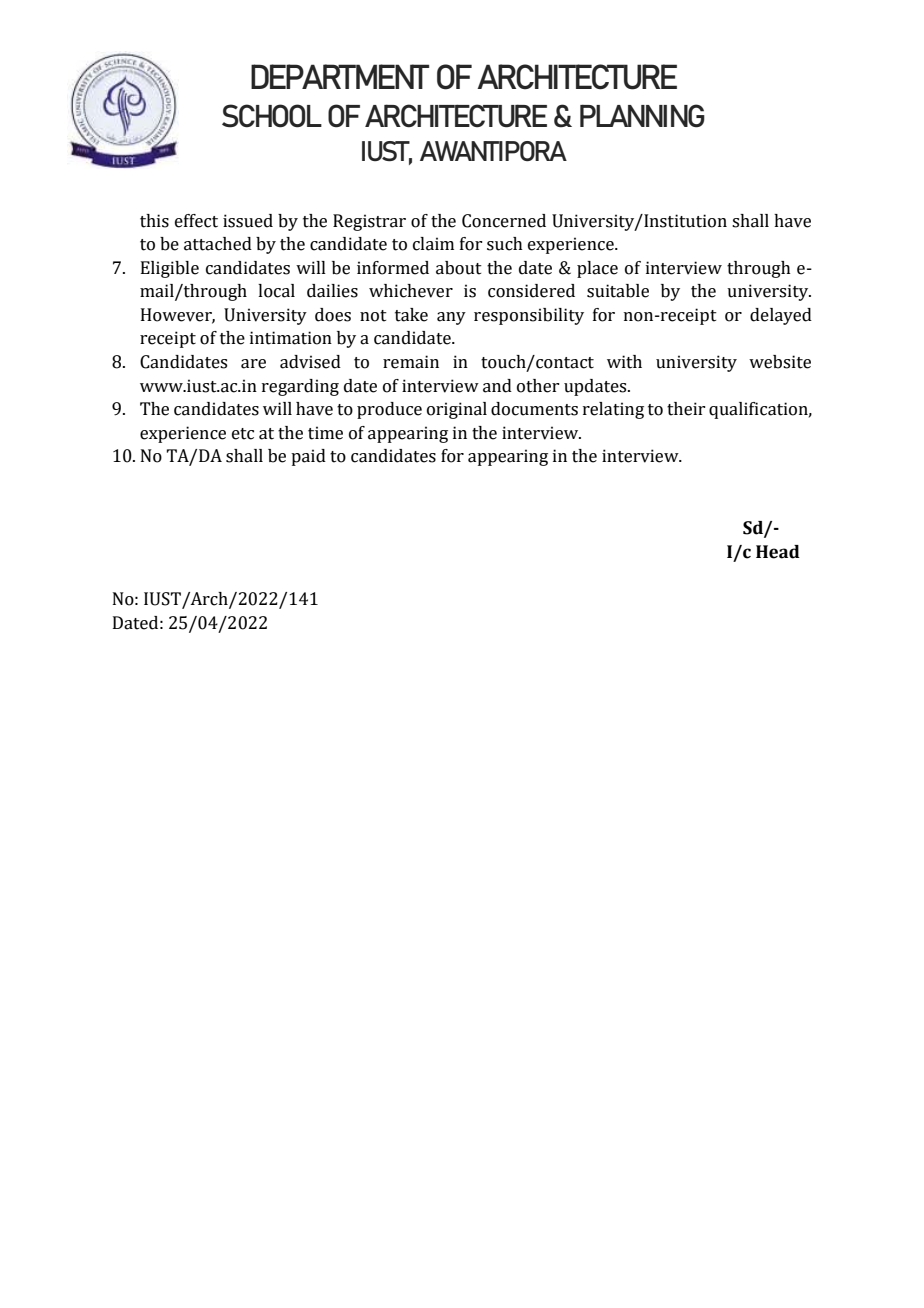  I want to click on are, so click(253, 364).
